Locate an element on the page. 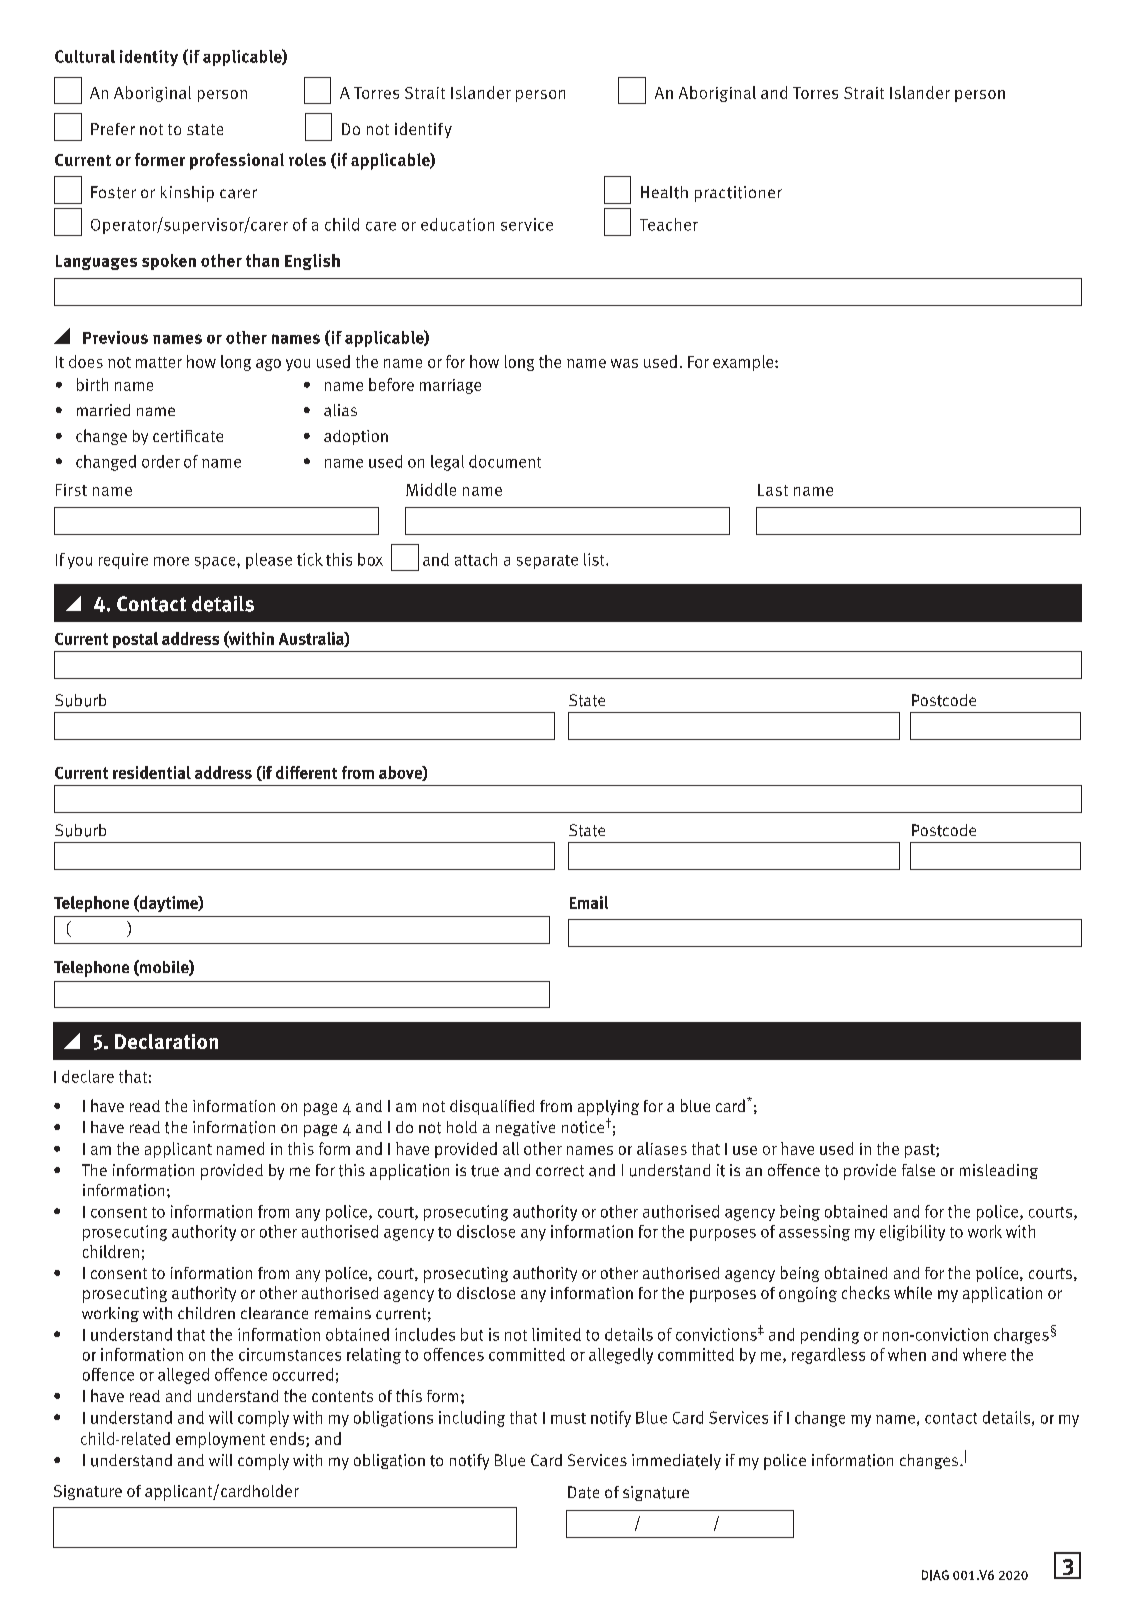 This page has height=1607, width=1136. identify is located at coordinates (423, 130).
